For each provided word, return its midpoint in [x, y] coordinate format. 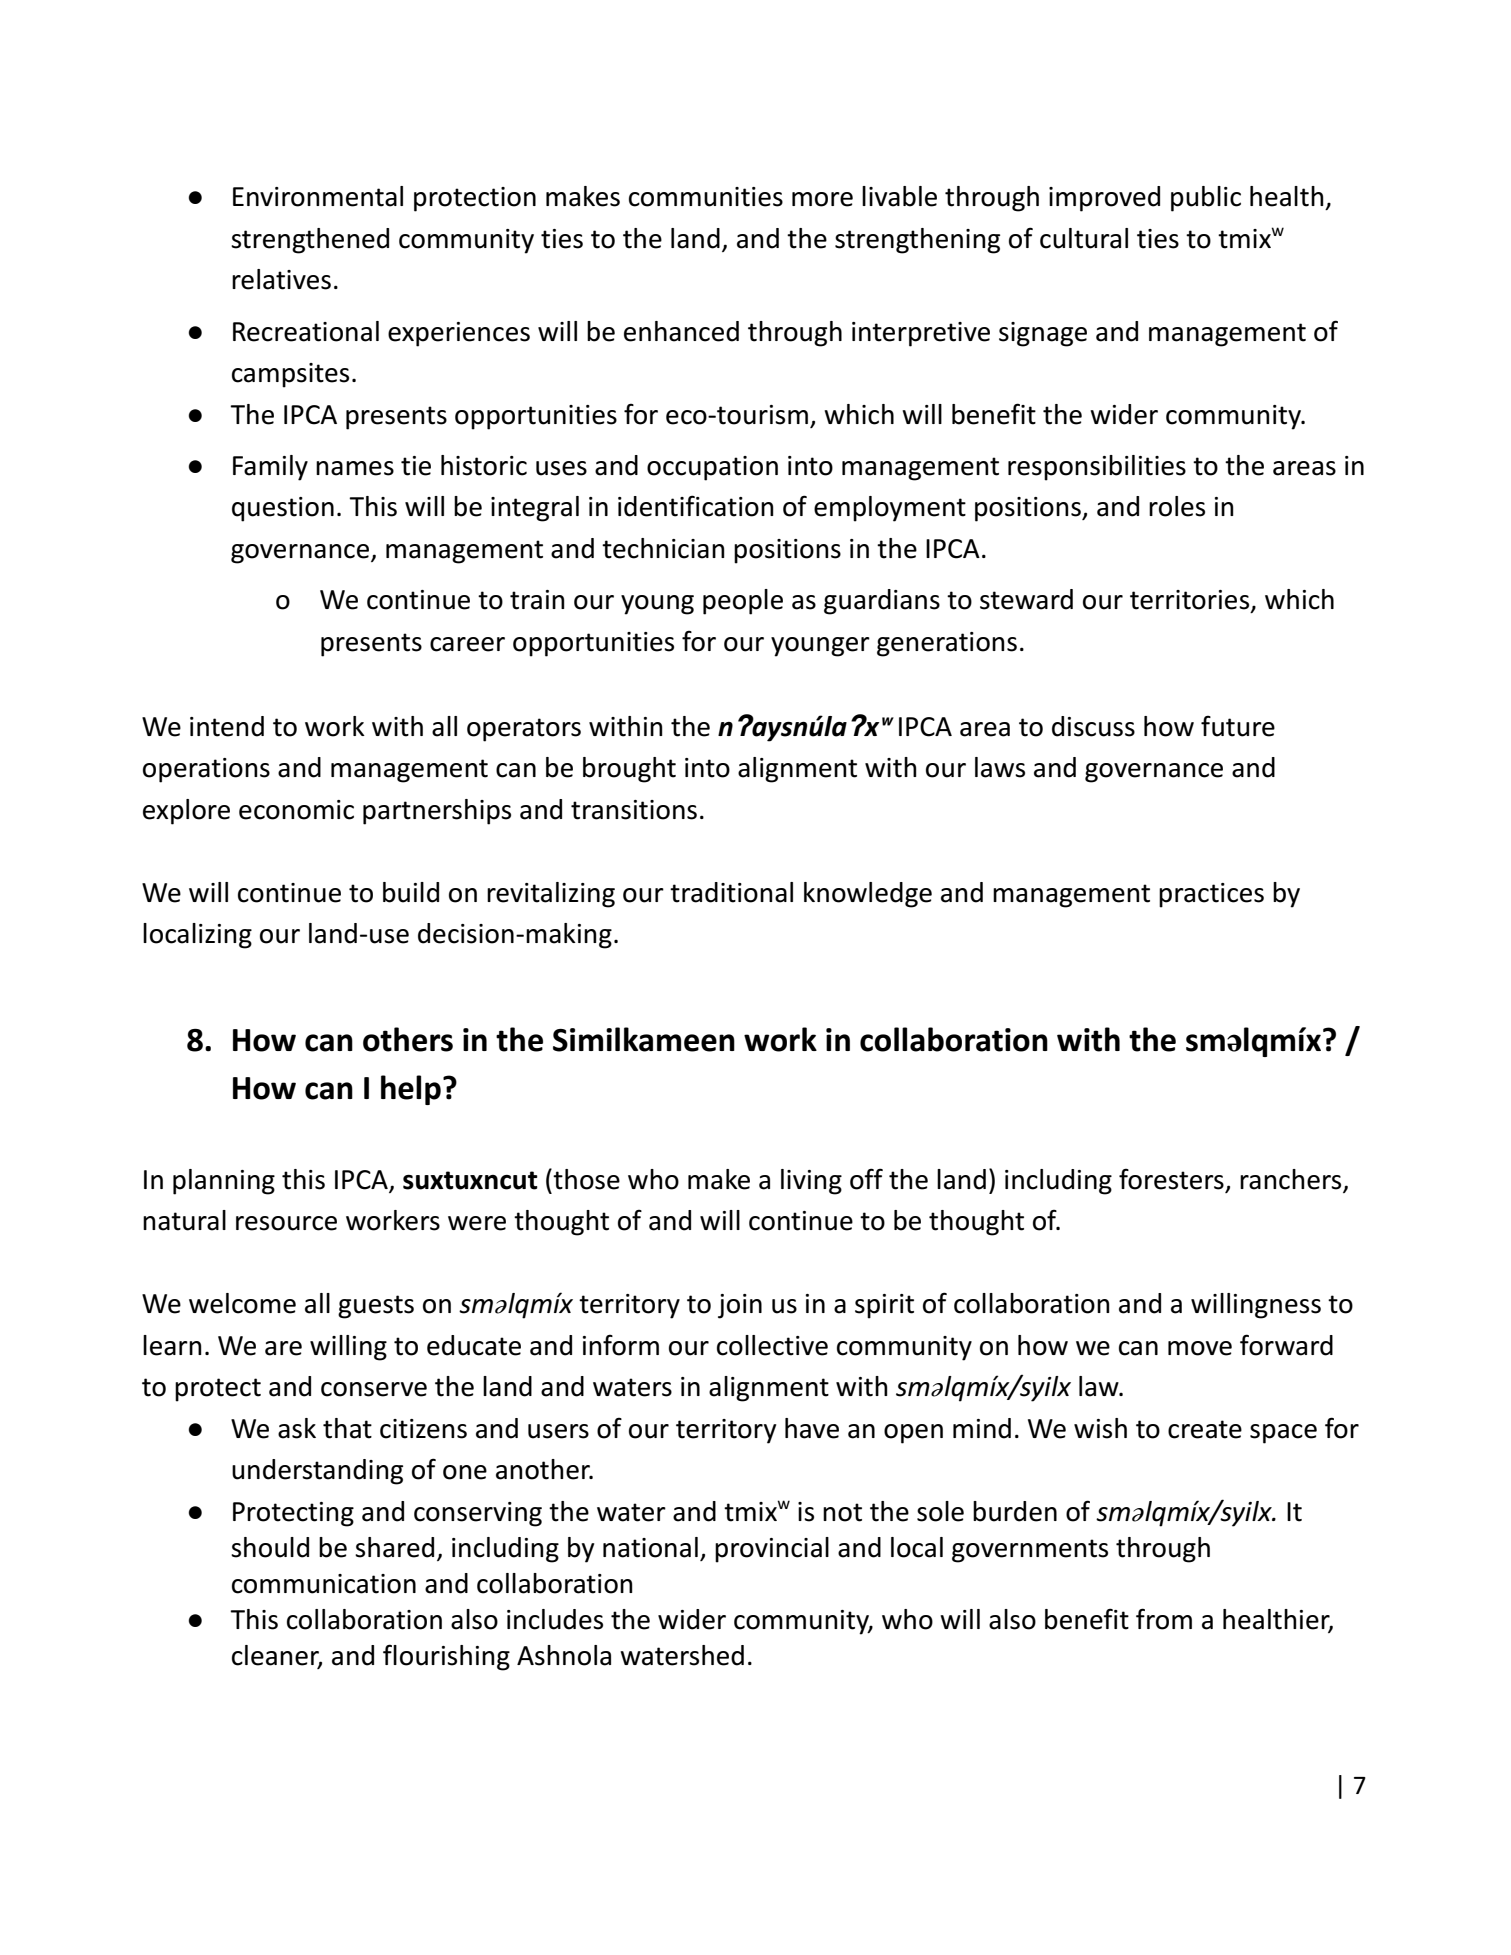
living [811, 1182]
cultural [1084, 238]
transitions [634, 810]
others [408, 1039]
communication [324, 1584]
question [283, 509]
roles [1177, 506]
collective [772, 1345]
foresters [1172, 1180]
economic [296, 810]
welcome [242, 1303]
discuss [1093, 726]
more [822, 199]
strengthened [310, 241]
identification [696, 506]
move [1200, 1348]
